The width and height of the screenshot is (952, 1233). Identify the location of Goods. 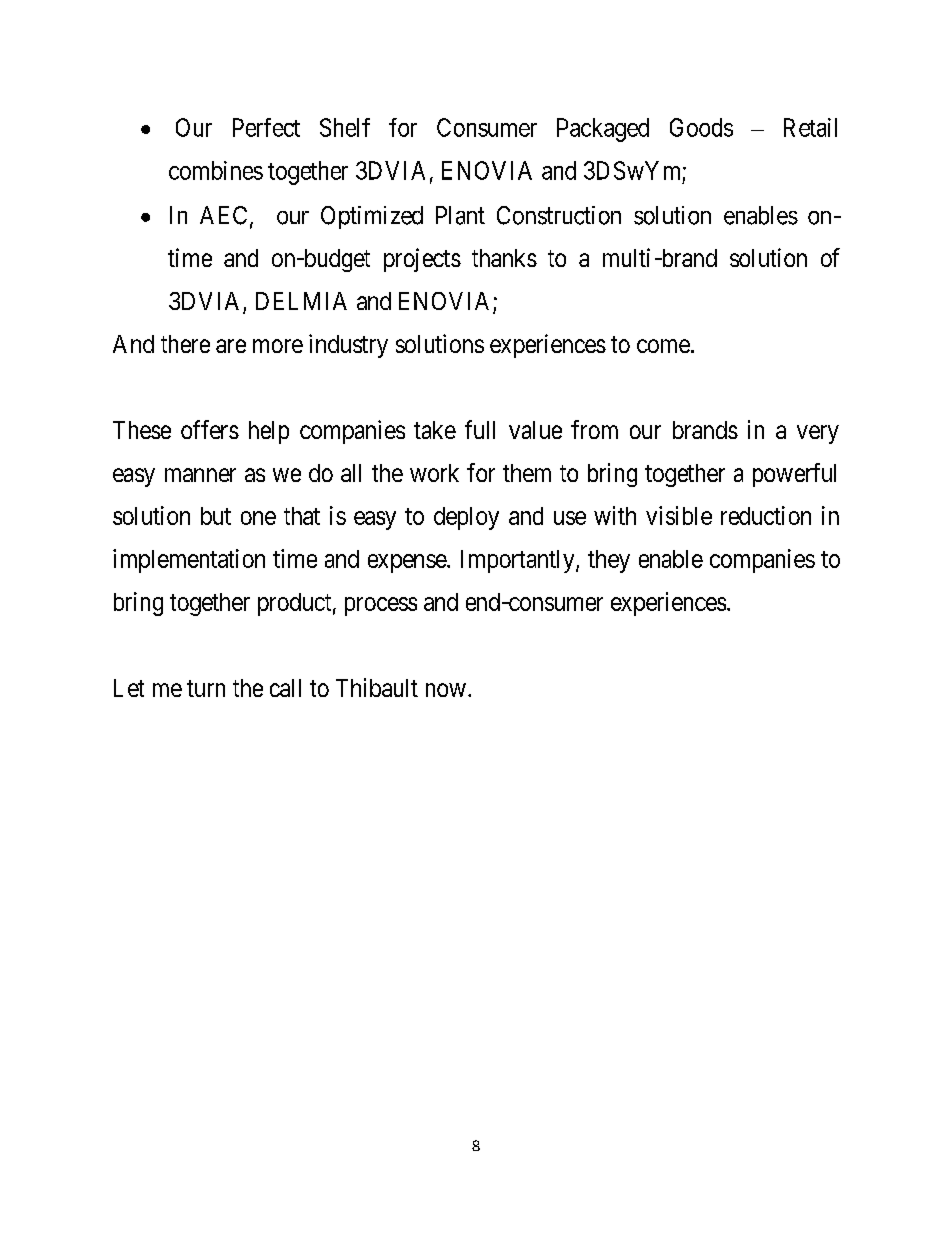
(701, 127).
